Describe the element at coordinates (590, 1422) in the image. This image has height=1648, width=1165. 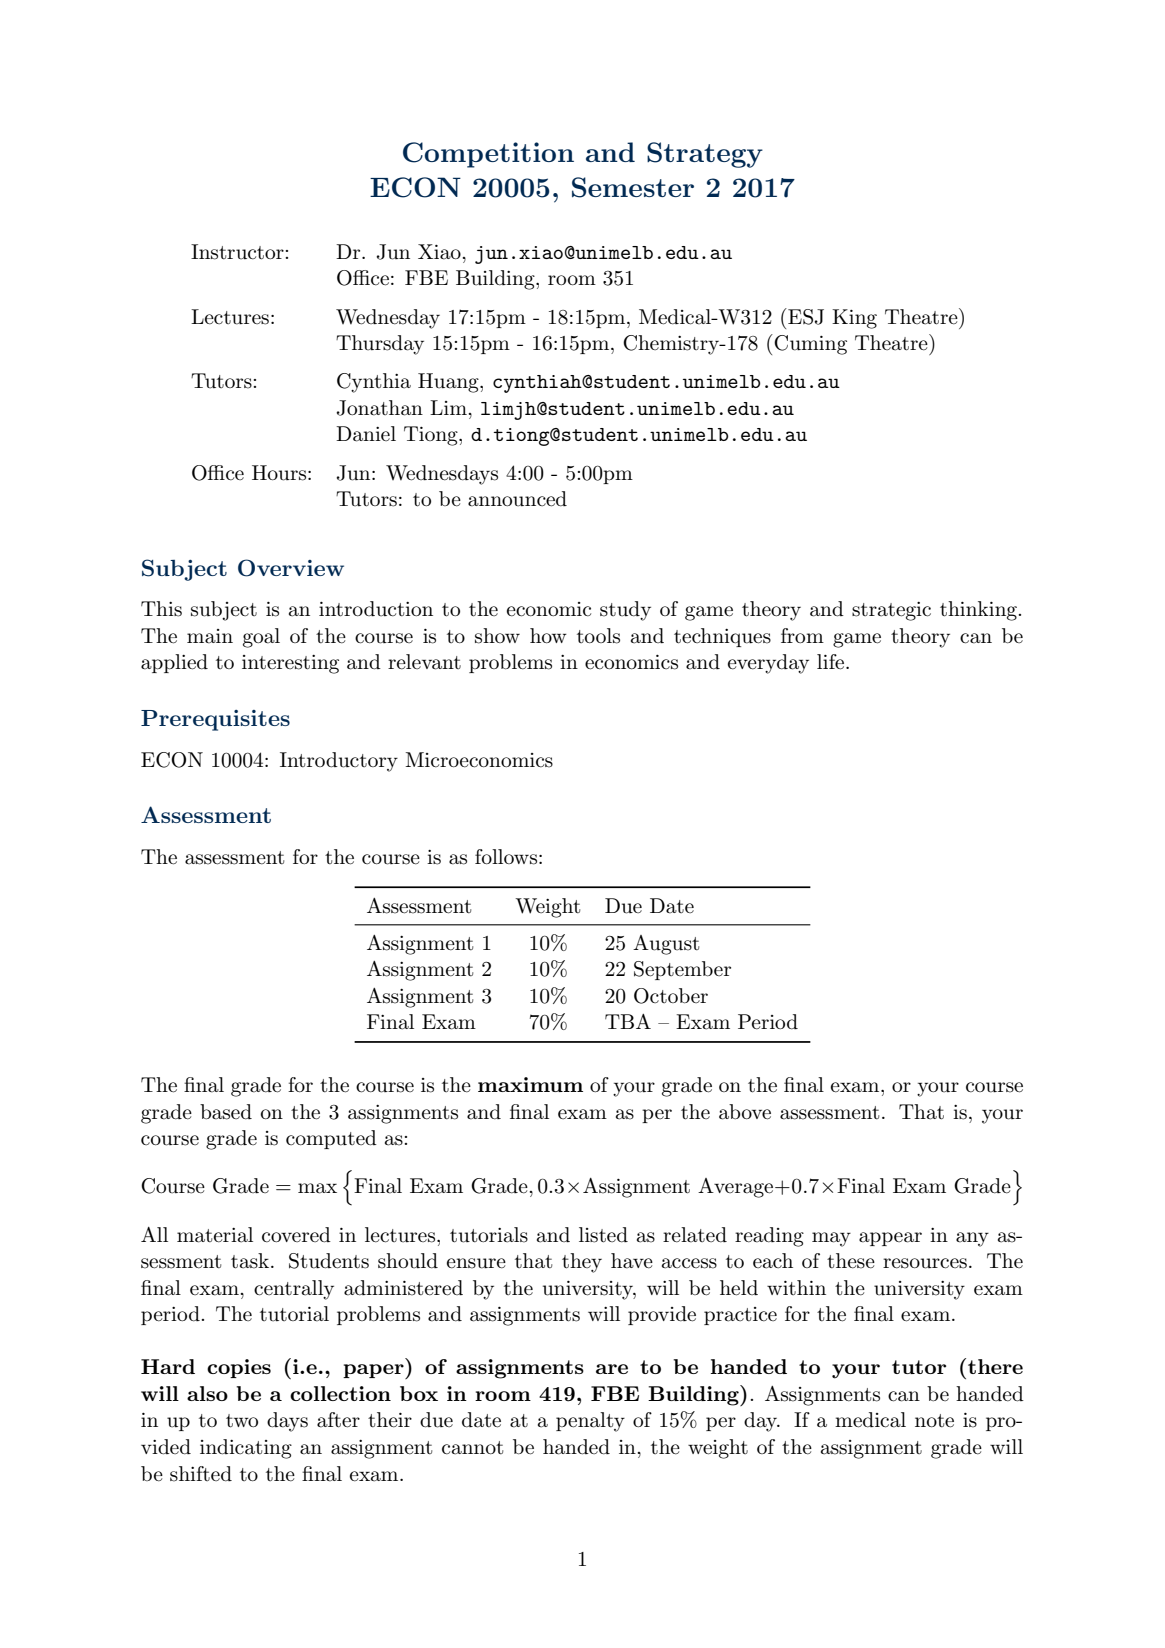
I see `penalty` at that location.
